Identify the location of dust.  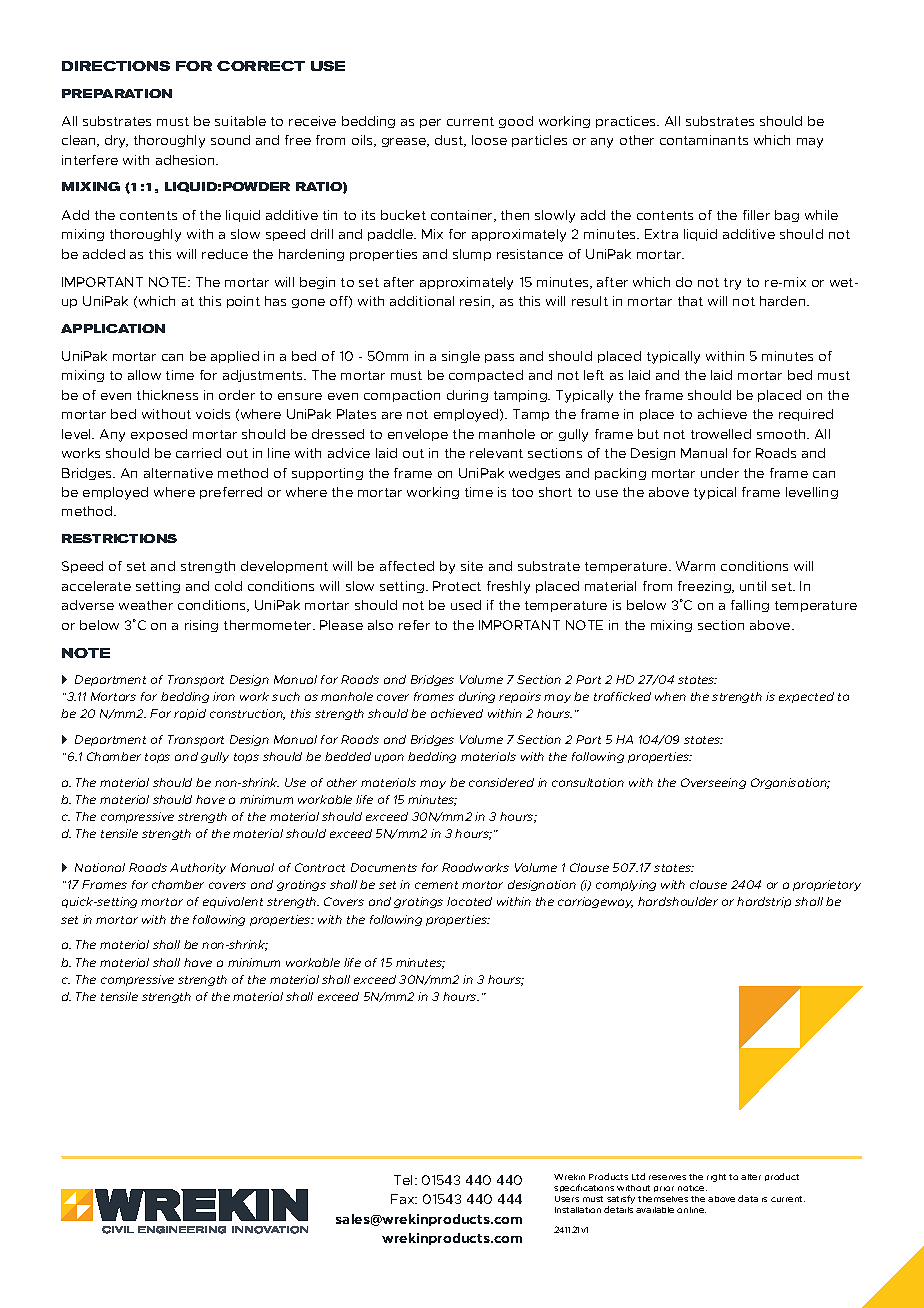
(450, 141).
